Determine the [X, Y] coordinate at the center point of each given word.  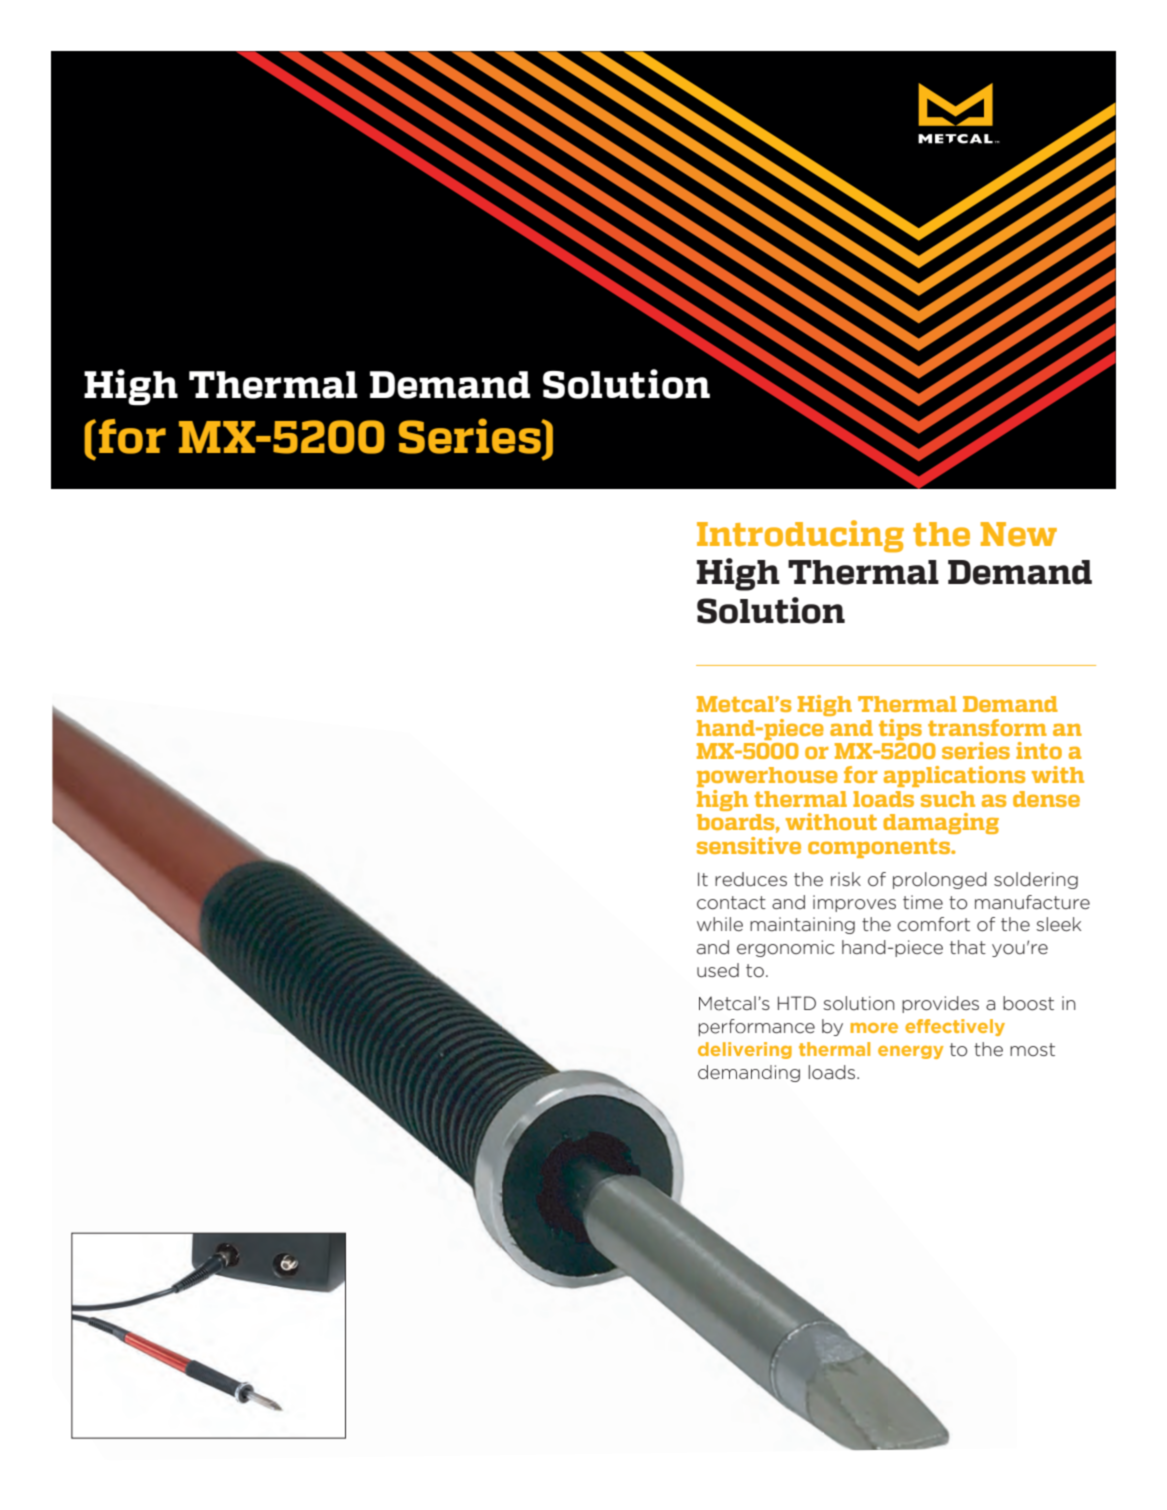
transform [987, 727]
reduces [751, 879]
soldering [1036, 880]
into [1039, 750]
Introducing [800, 536]
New [1019, 534]
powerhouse [767, 777]
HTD [797, 1003]
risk [846, 879]
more [874, 1028]
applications [954, 776]
